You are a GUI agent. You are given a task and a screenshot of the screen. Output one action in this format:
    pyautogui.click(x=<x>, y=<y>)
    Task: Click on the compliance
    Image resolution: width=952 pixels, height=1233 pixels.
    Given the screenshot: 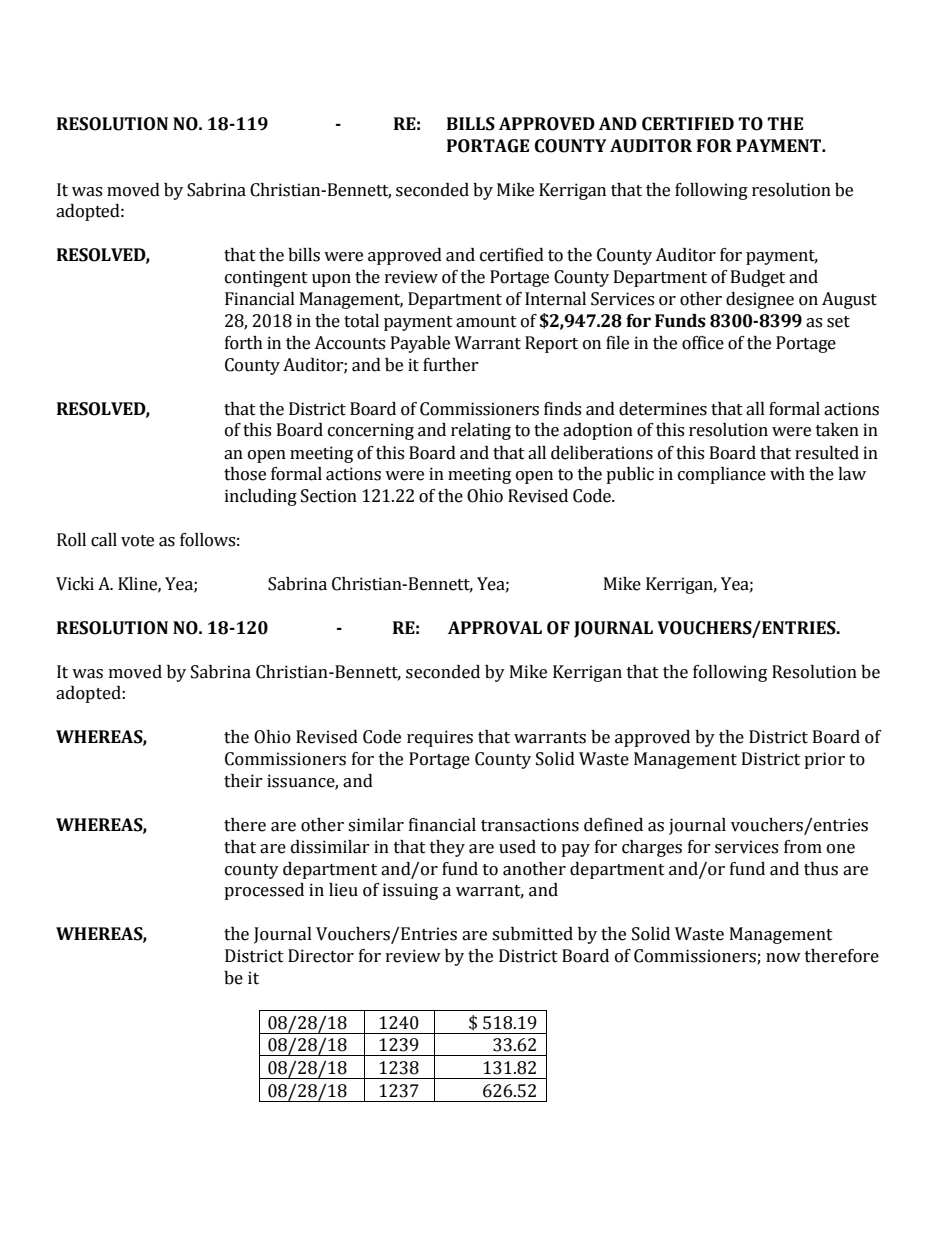 What is the action you would take?
    pyautogui.click(x=722, y=475)
